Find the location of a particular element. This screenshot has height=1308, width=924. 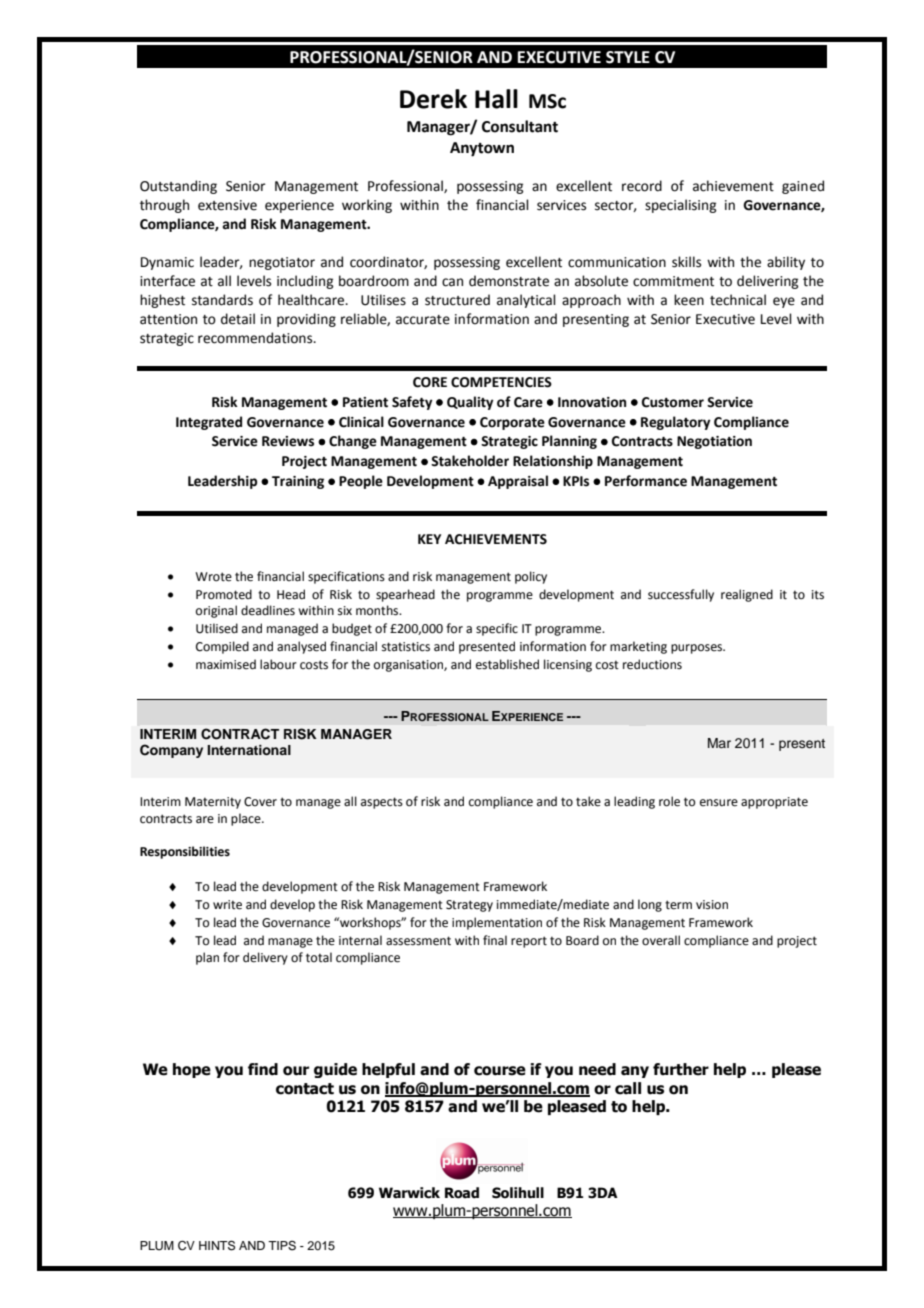

purposes is located at coordinates (698, 649).
